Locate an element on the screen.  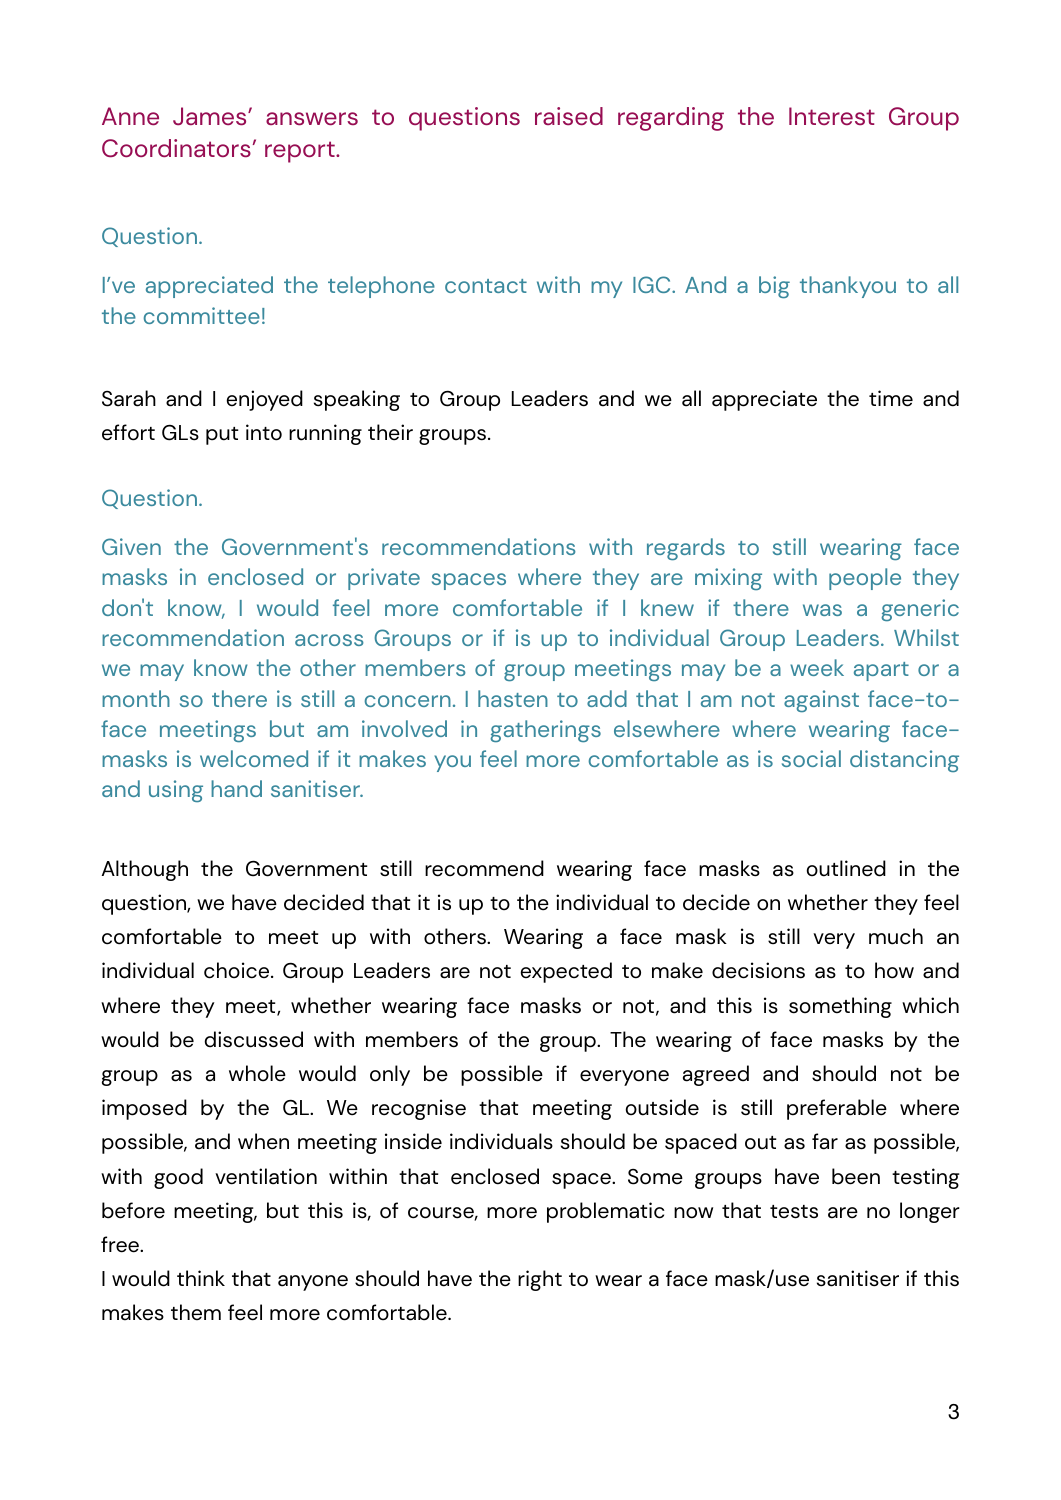
Interest is located at coordinates (832, 116).
